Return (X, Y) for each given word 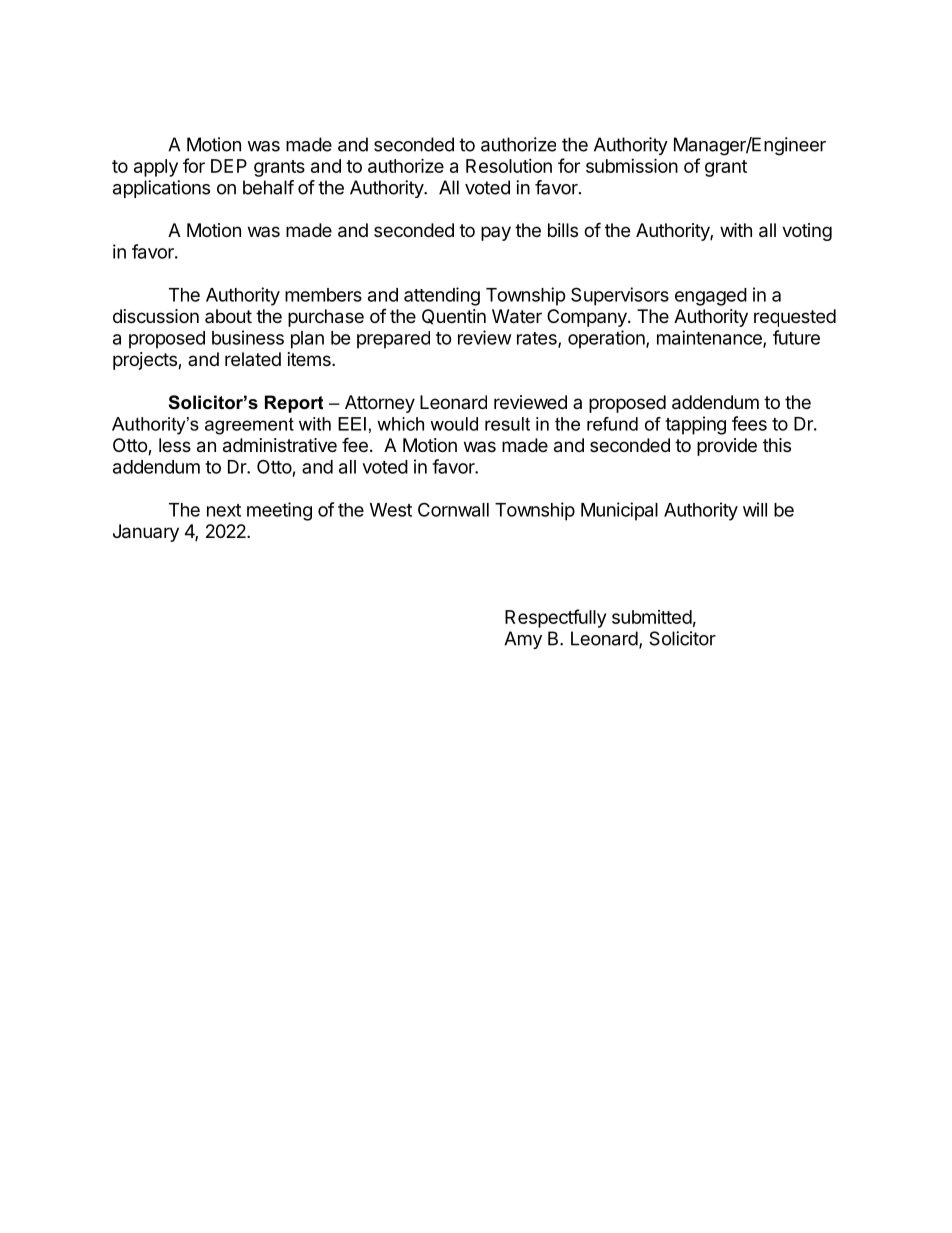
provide (727, 447)
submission (632, 165)
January (146, 533)
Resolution (509, 166)
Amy (523, 640)
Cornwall (453, 509)
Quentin (454, 317)
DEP (229, 166)
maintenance (710, 338)
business (248, 337)
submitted (652, 617)
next (224, 510)
